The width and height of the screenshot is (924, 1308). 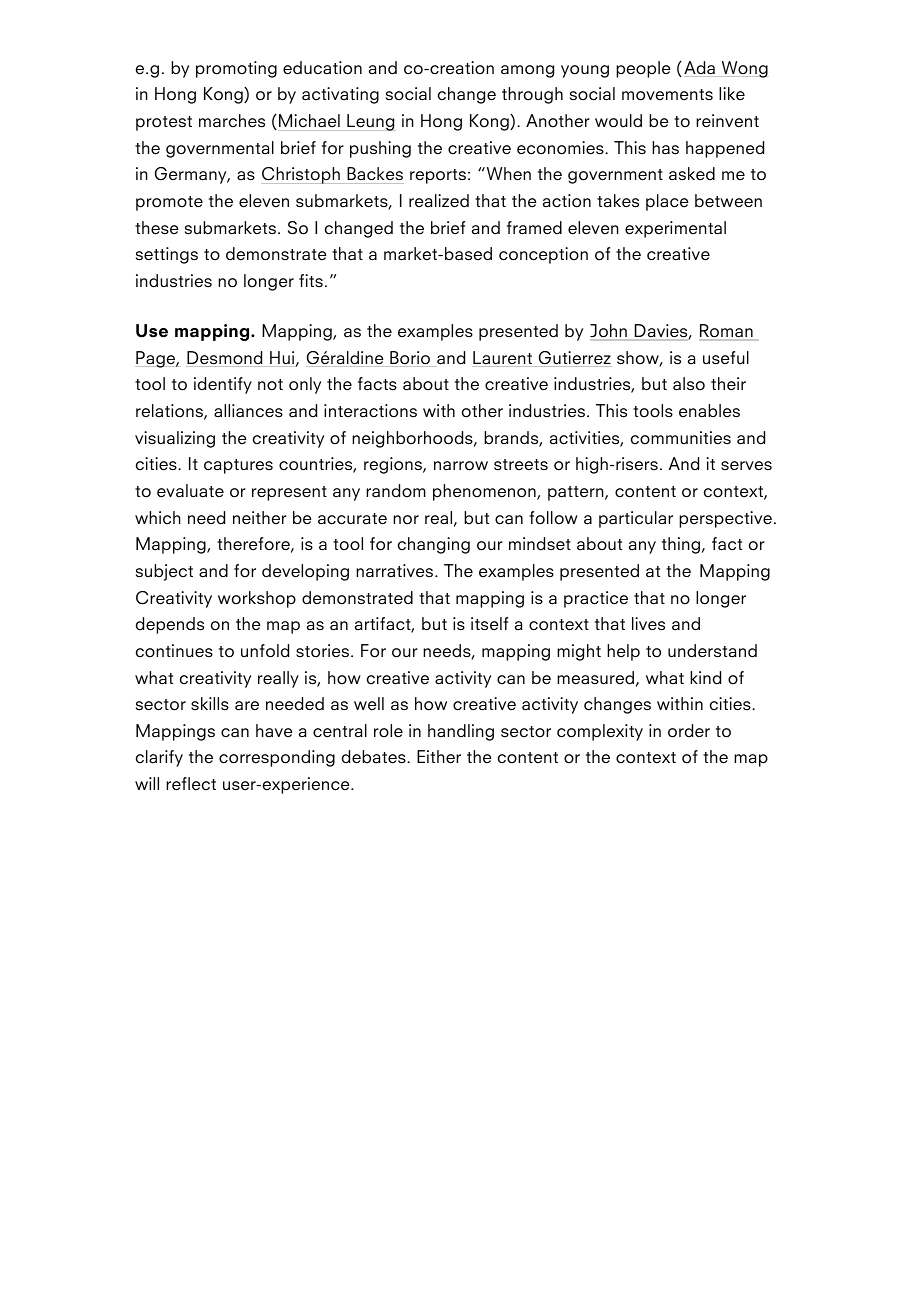 What do you see at coordinates (225, 359) in the screenshot?
I see `Desmond` at bounding box center [225, 359].
